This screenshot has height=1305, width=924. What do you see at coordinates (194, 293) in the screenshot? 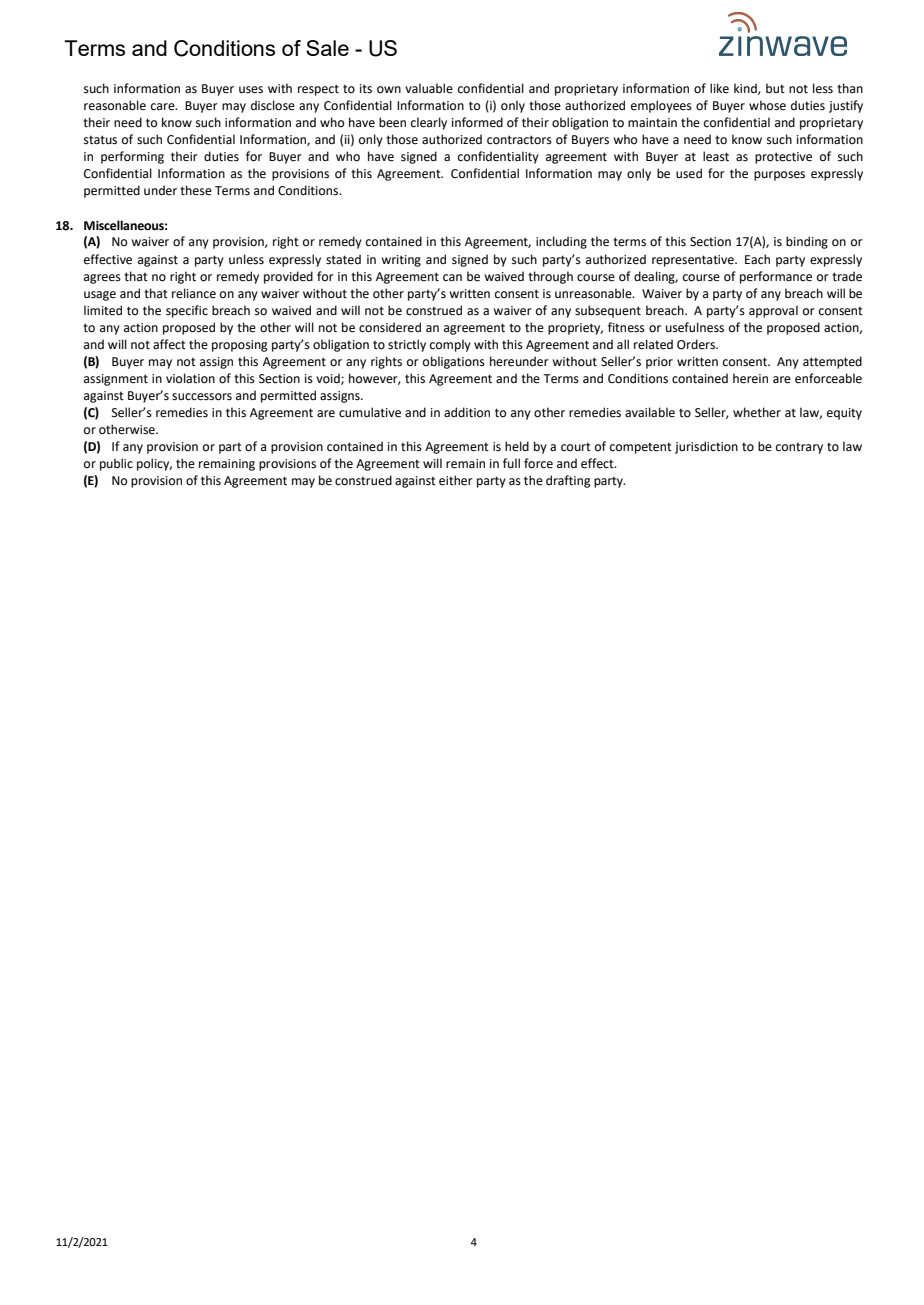
I see `reliance` at bounding box center [194, 293].
